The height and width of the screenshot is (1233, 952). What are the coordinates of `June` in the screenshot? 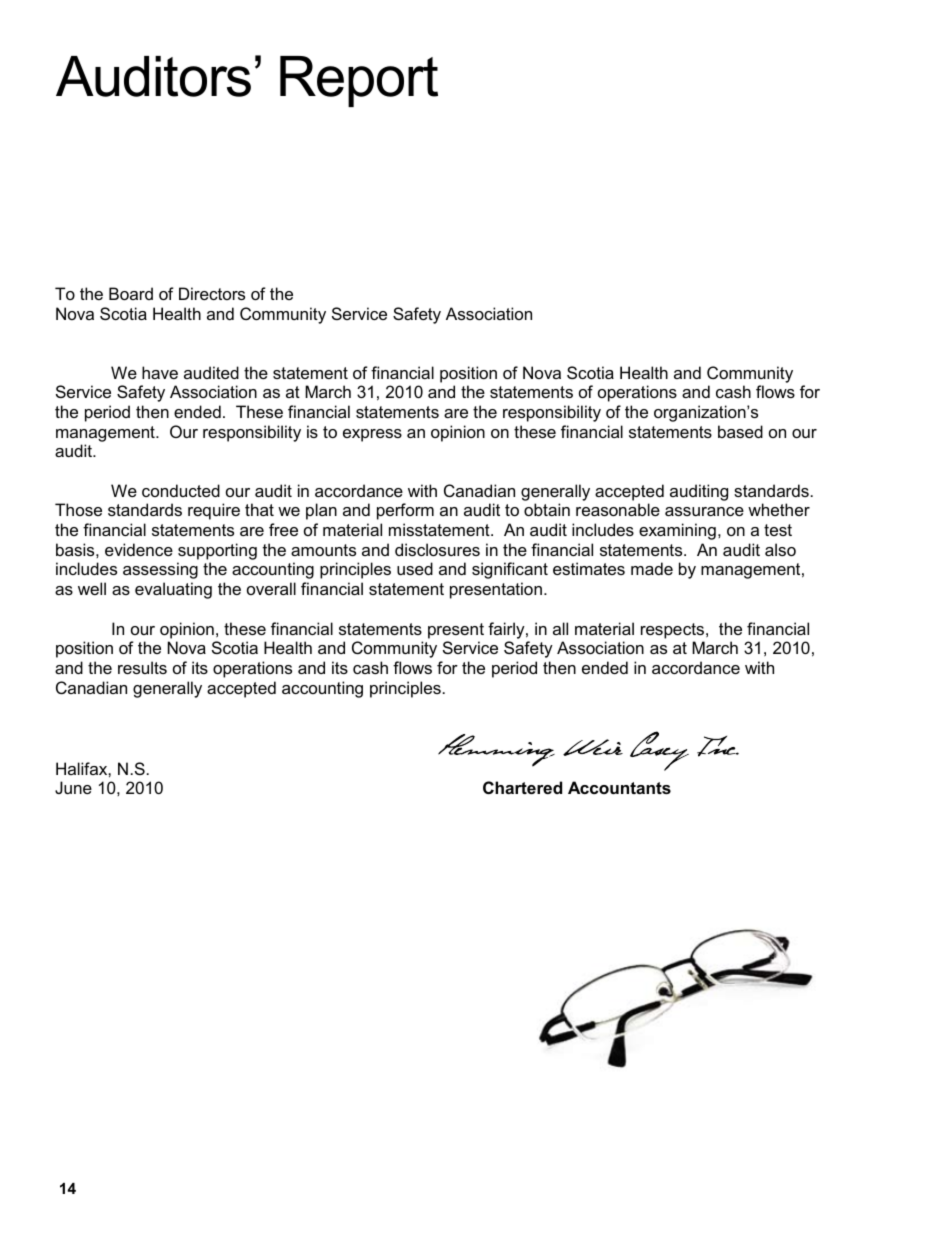 It's located at (73, 787).
